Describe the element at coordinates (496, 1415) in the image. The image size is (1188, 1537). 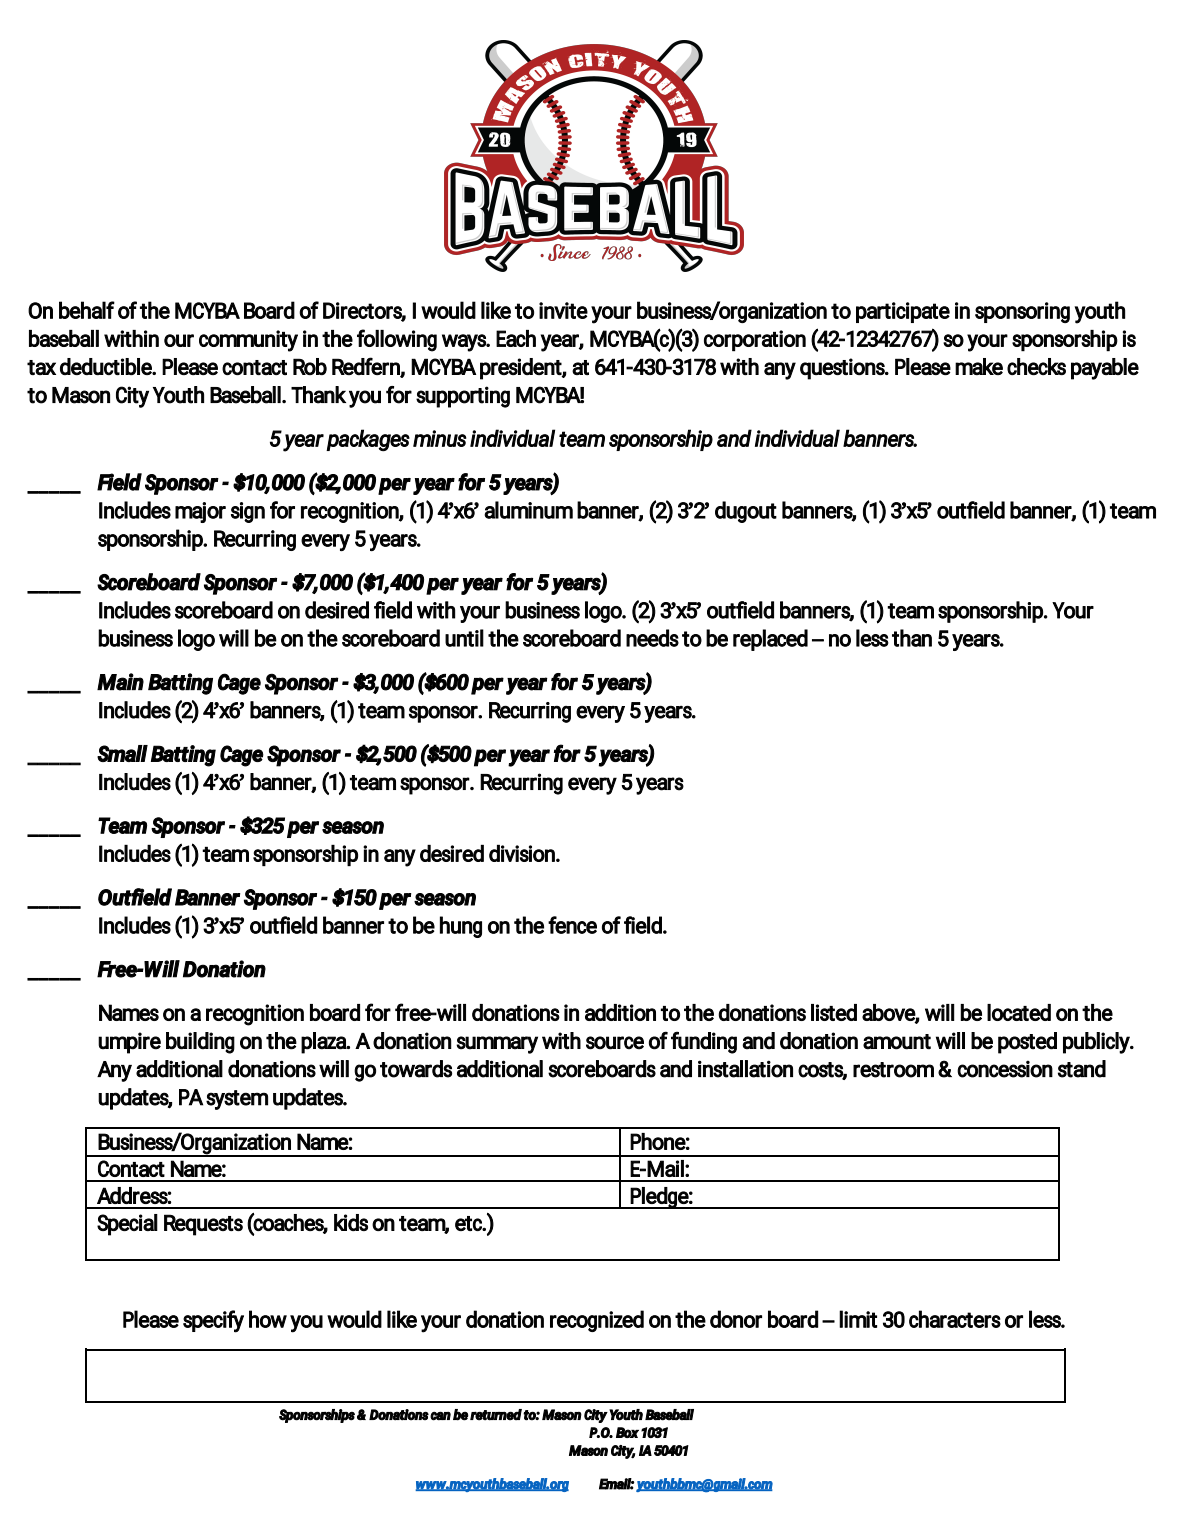
I see `returned` at that location.
